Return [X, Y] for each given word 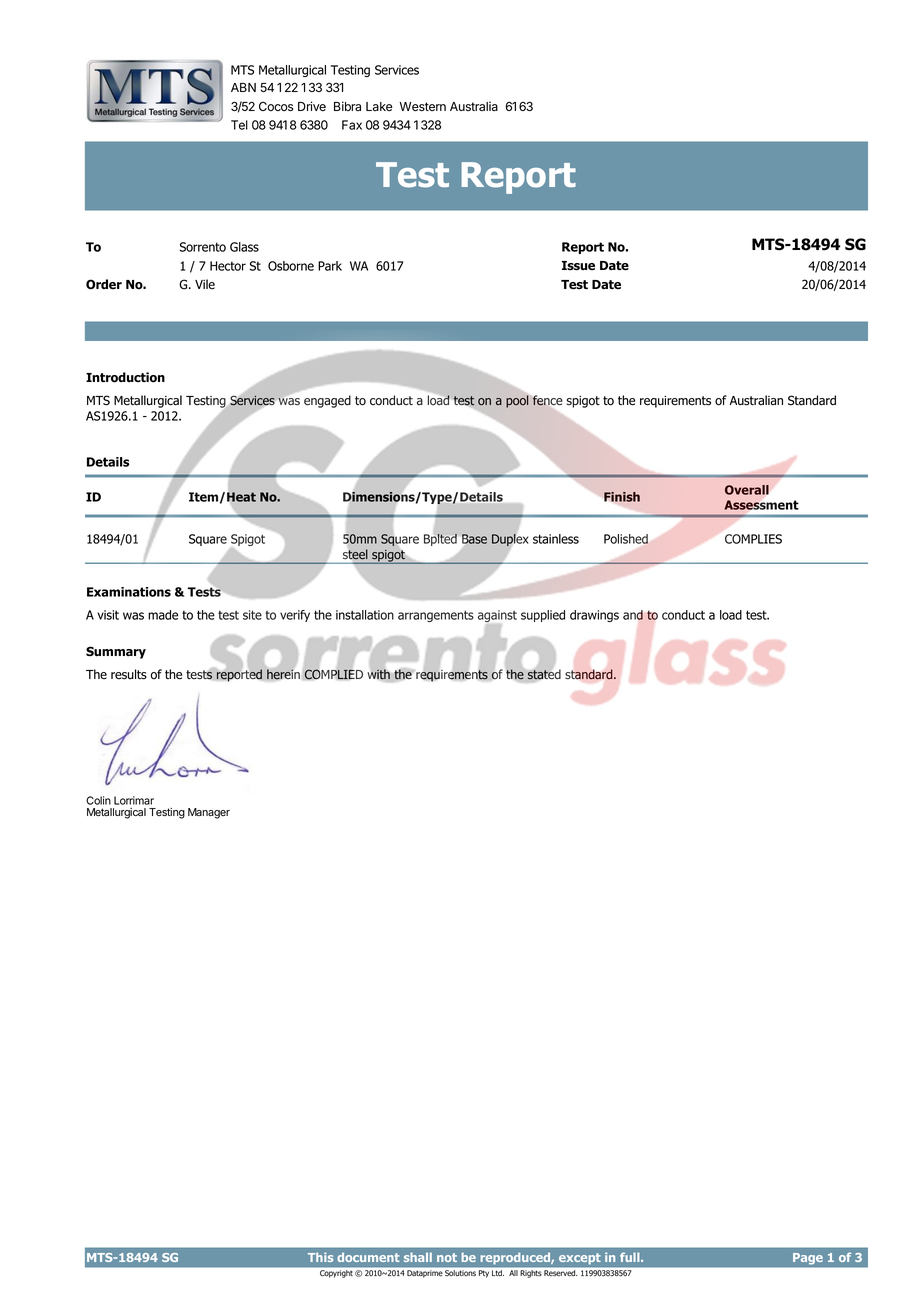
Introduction [125, 377]
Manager [209, 813]
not [447, 1257]
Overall [747, 490]
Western [422, 107]
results [129, 674]
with [378, 674]
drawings [594, 616]
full [631, 1257]
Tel [239, 125]
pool [517, 401]
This [321, 1257]
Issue [578, 266]
